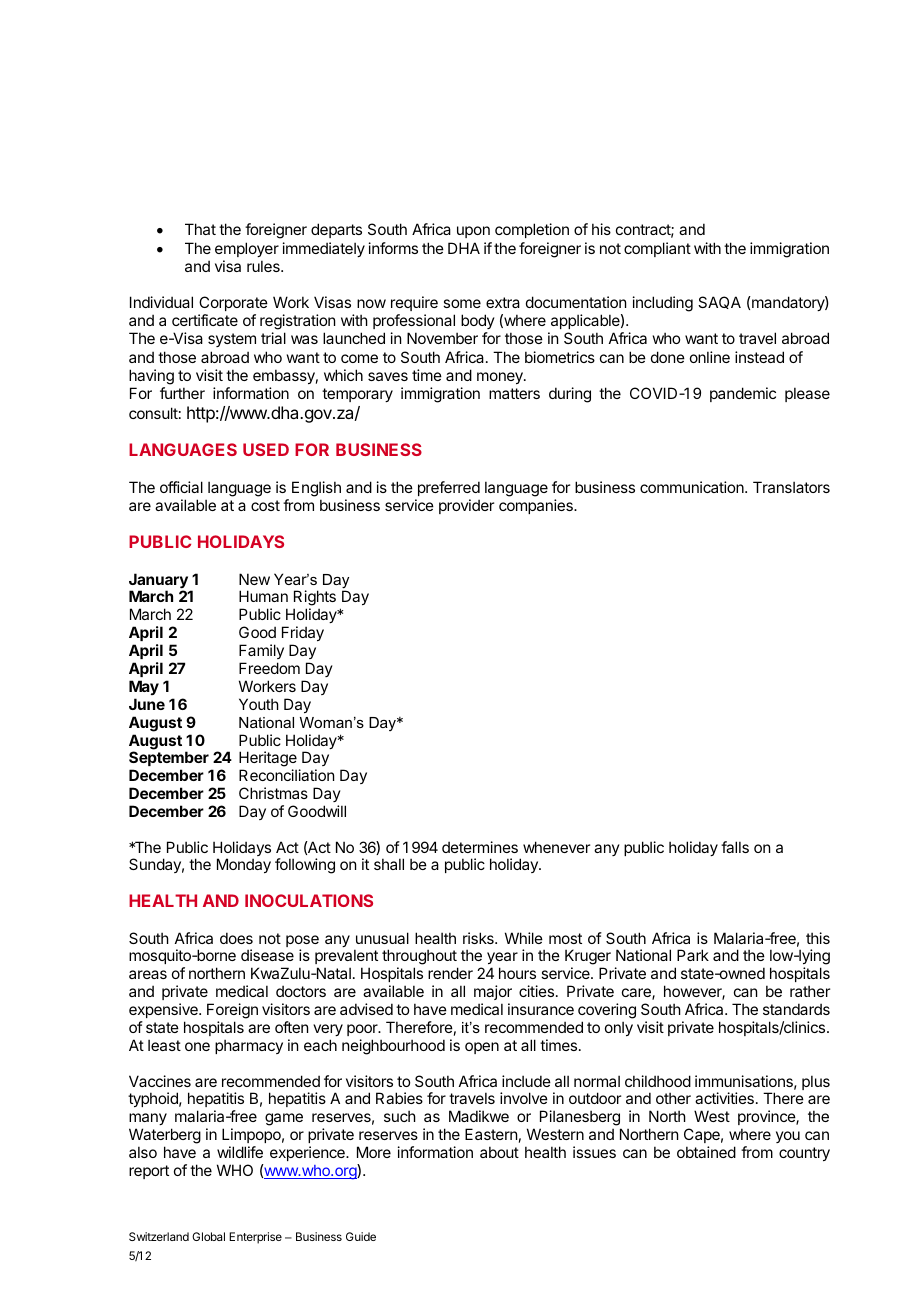 The height and width of the document is (1308, 924). Describe the element at coordinates (259, 704) in the document. I see `Youth` at that location.
